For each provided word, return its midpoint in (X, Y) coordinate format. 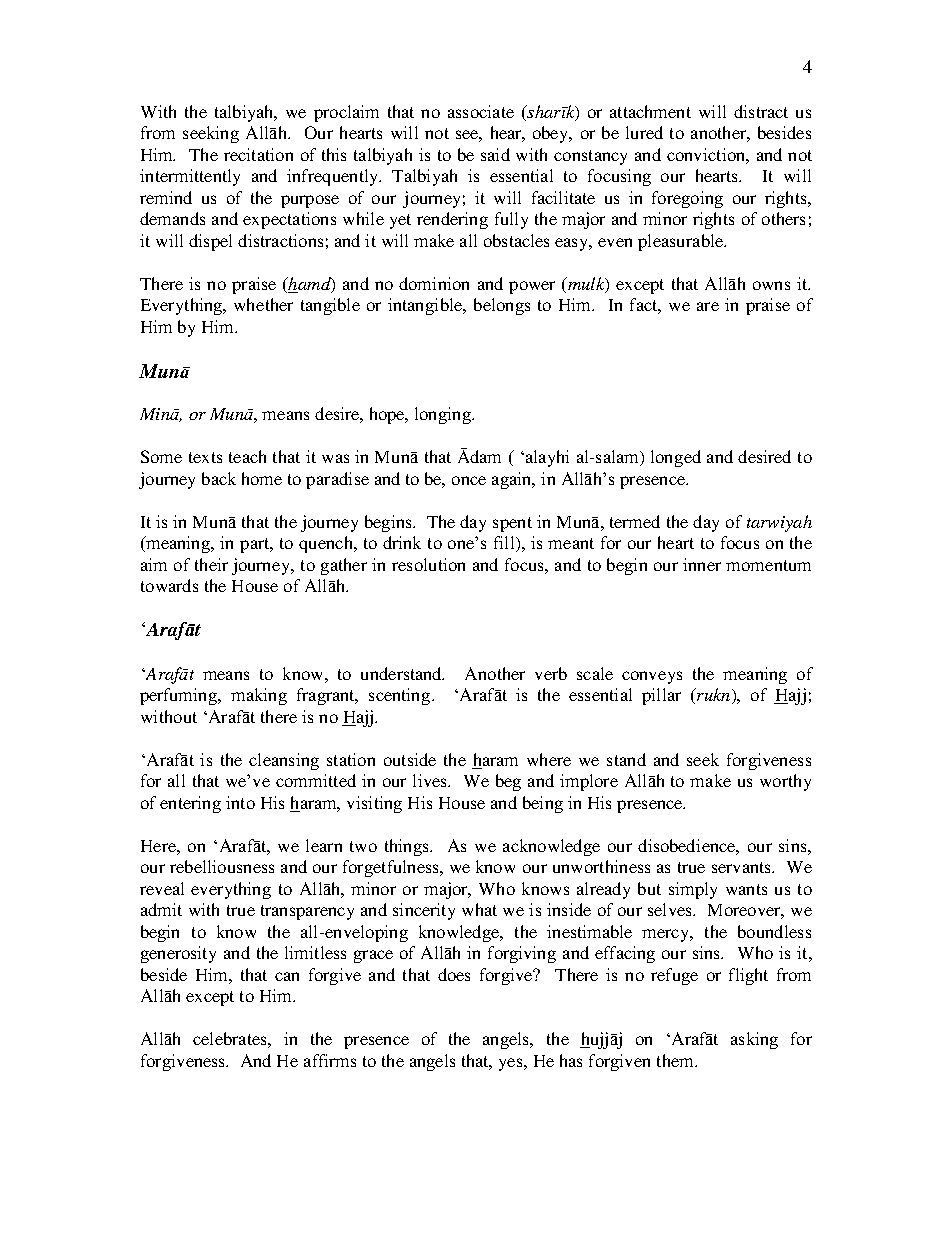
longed (676, 458)
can (287, 976)
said (495, 154)
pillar (661, 696)
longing (444, 415)
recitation (258, 154)
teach (247, 456)
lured (644, 132)
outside (410, 759)
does (454, 974)
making (259, 696)
